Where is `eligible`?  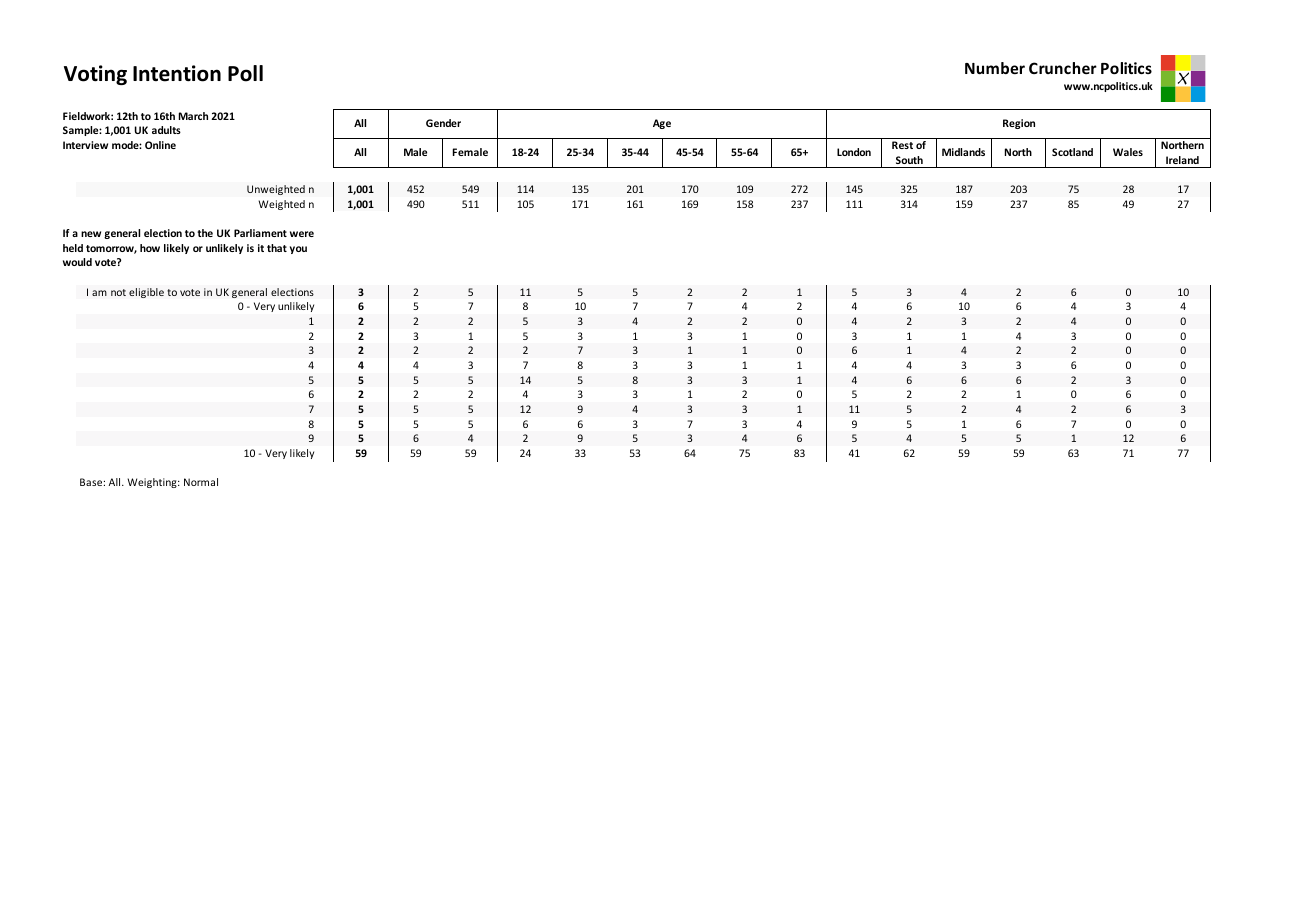
eligible is located at coordinates (146, 293).
